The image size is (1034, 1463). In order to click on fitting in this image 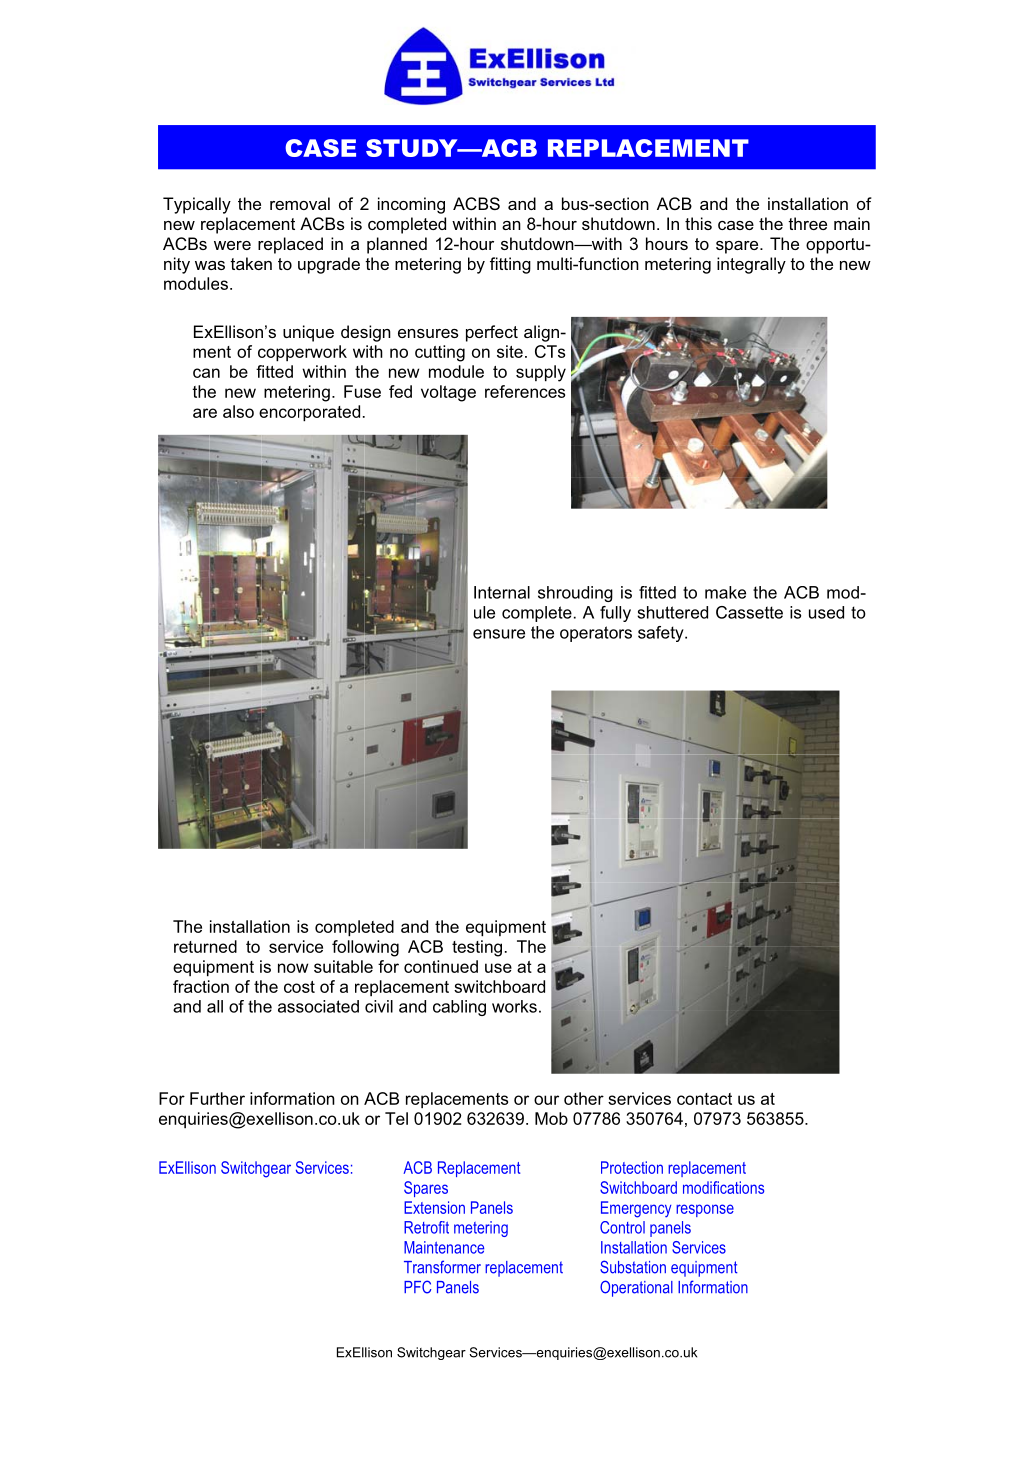, I will do `click(510, 265)`.
